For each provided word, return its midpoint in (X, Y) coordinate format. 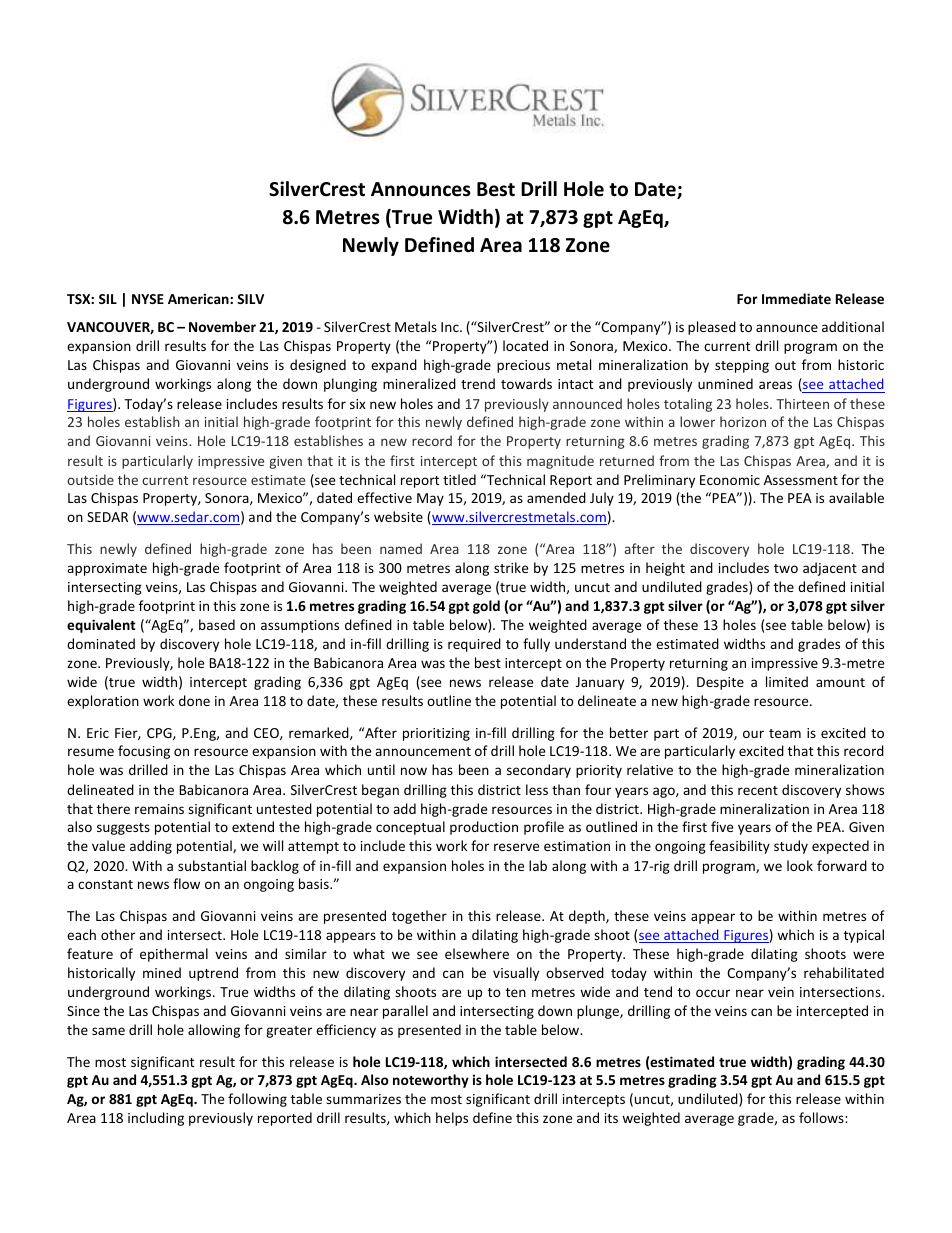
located (525, 345)
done (194, 700)
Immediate (796, 298)
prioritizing (436, 734)
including (156, 1119)
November (222, 326)
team (785, 733)
